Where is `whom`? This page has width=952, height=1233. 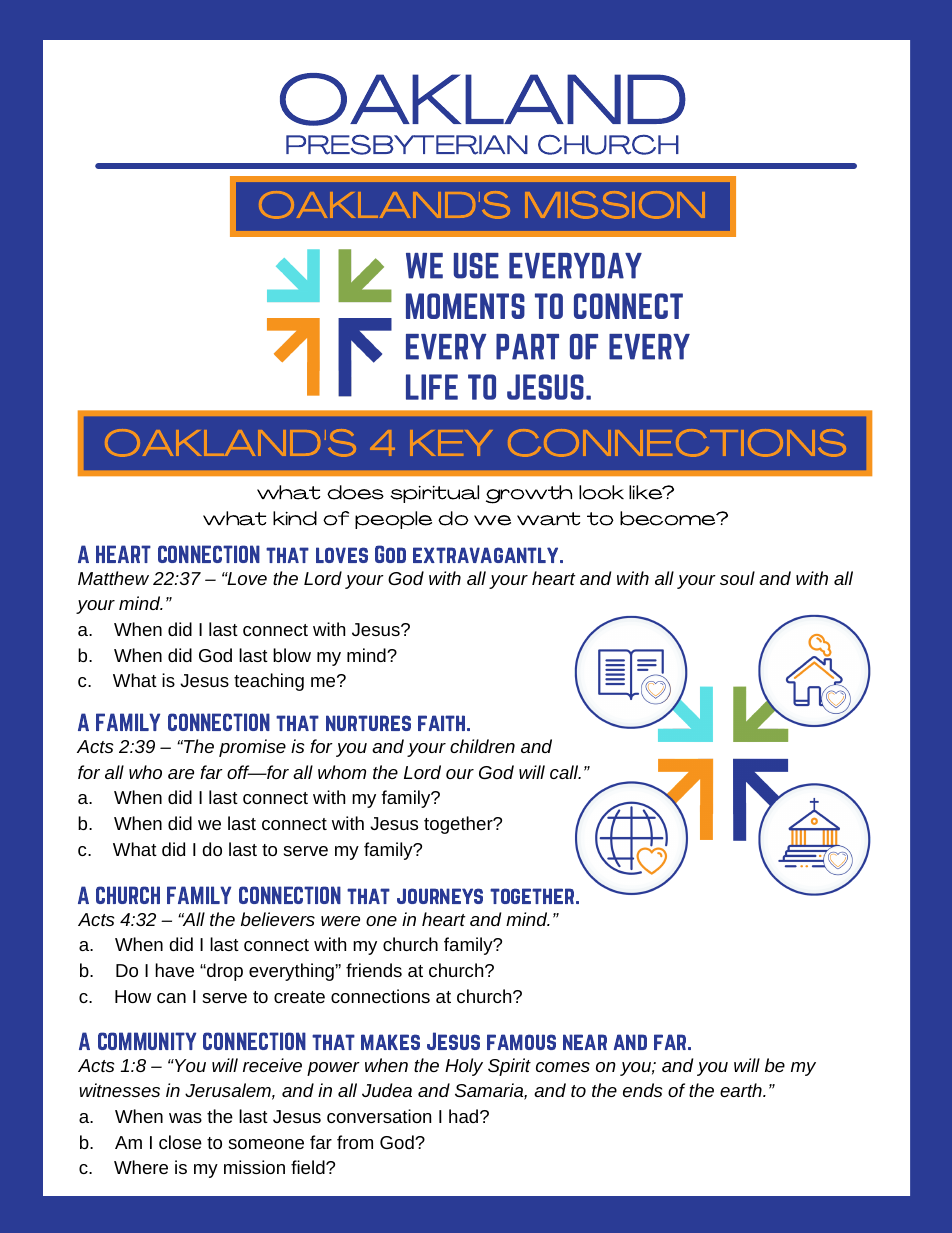 whom is located at coordinates (342, 772).
